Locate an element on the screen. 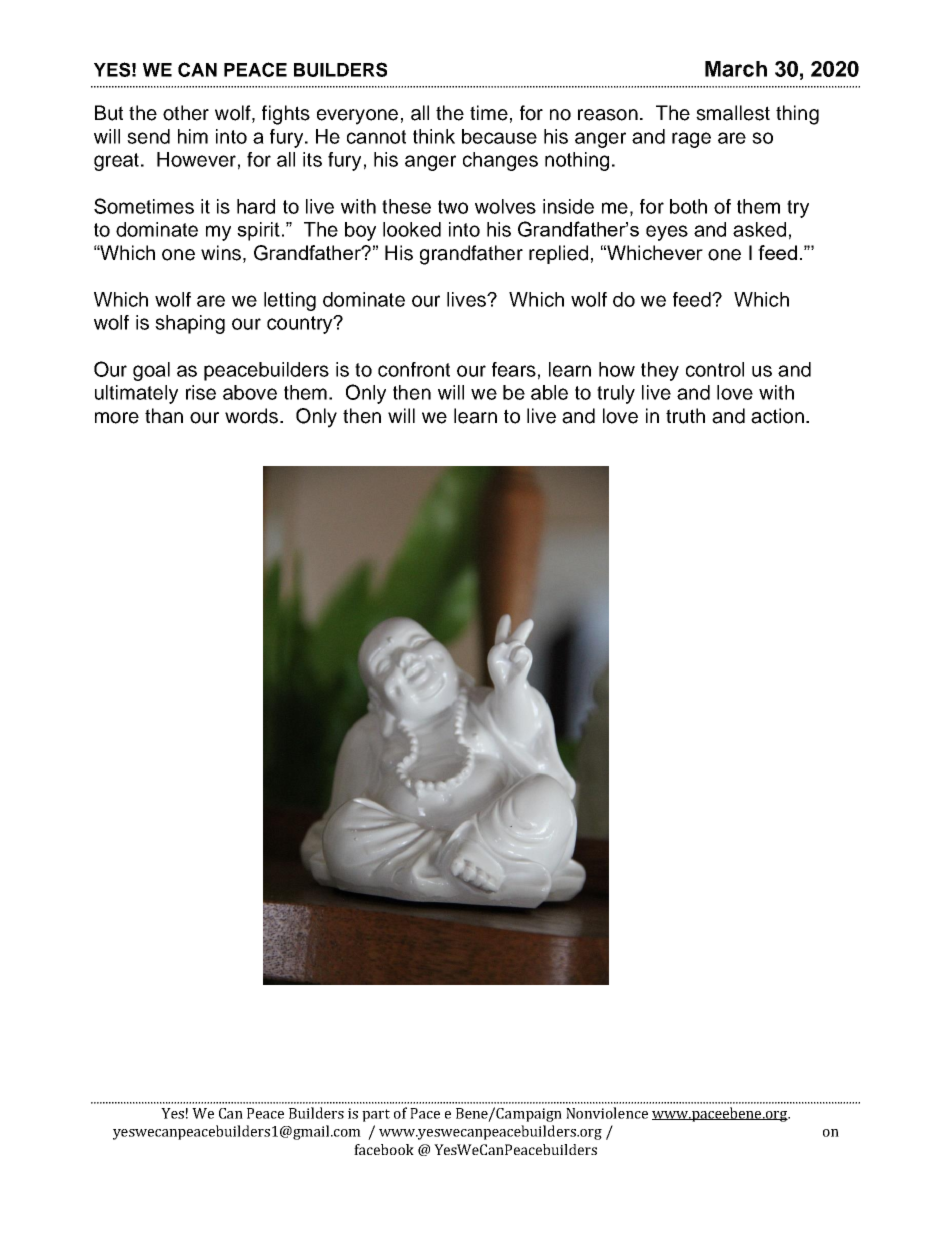 The height and width of the screenshot is (1233, 952). other is located at coordinates (186, 113).
